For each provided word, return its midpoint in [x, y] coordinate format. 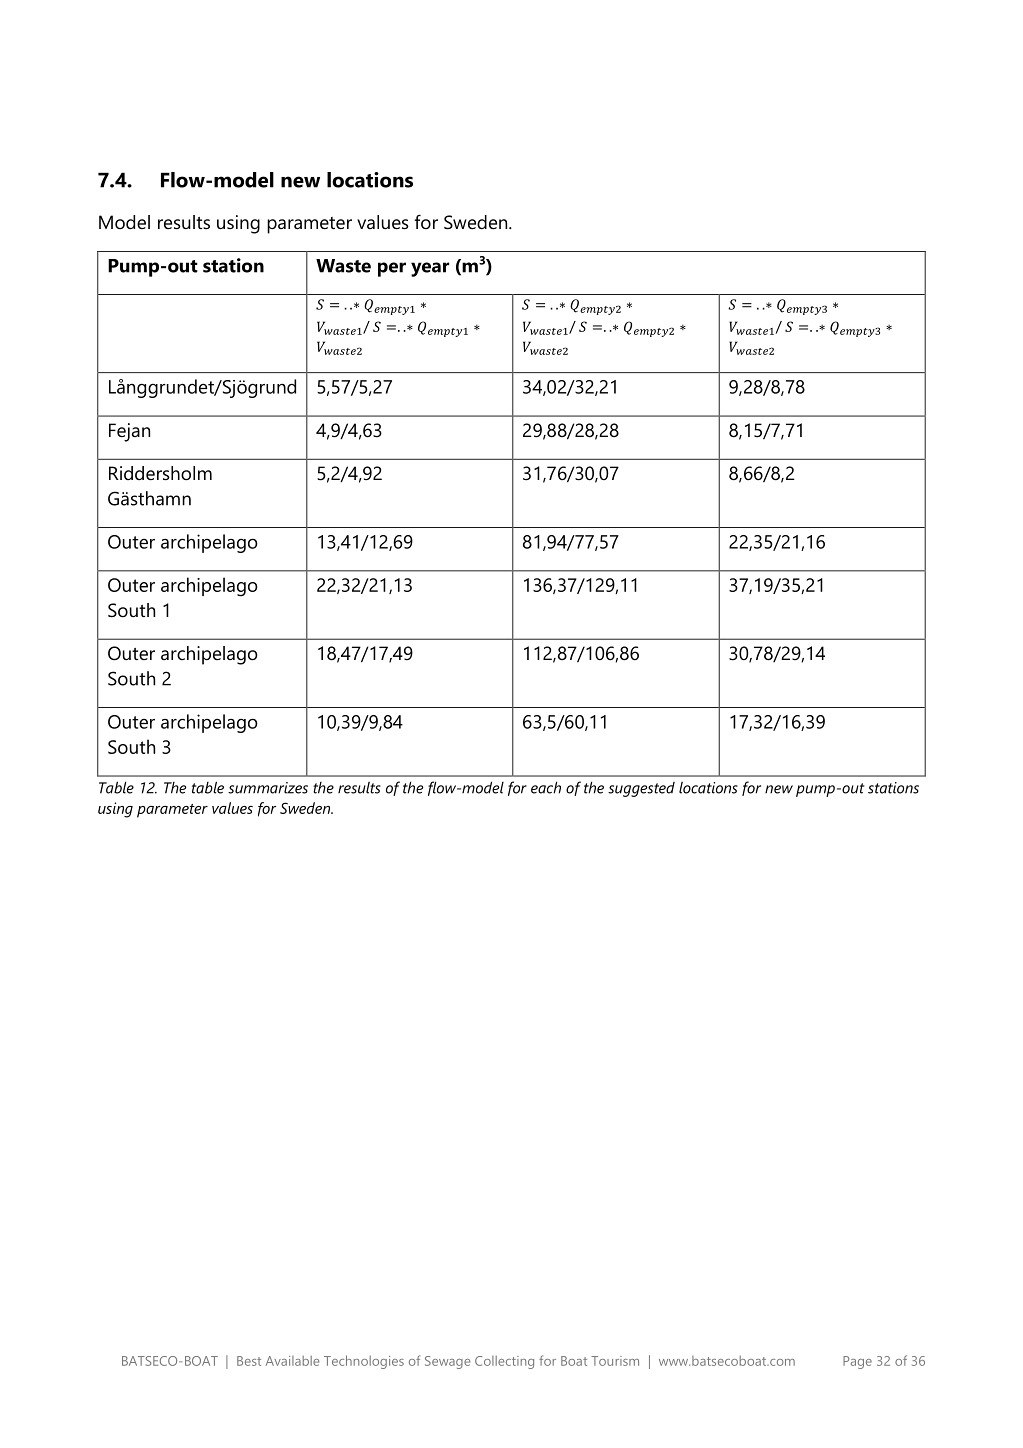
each [546, 787]
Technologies [364, 1362]
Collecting [504, 1362]
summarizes [268, 788]
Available [292, 1361]
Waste [343, 266]
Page [857, 1362]
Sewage [447, 1362]
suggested [641, 789]
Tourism [615, 1361]
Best [249, 1361]
